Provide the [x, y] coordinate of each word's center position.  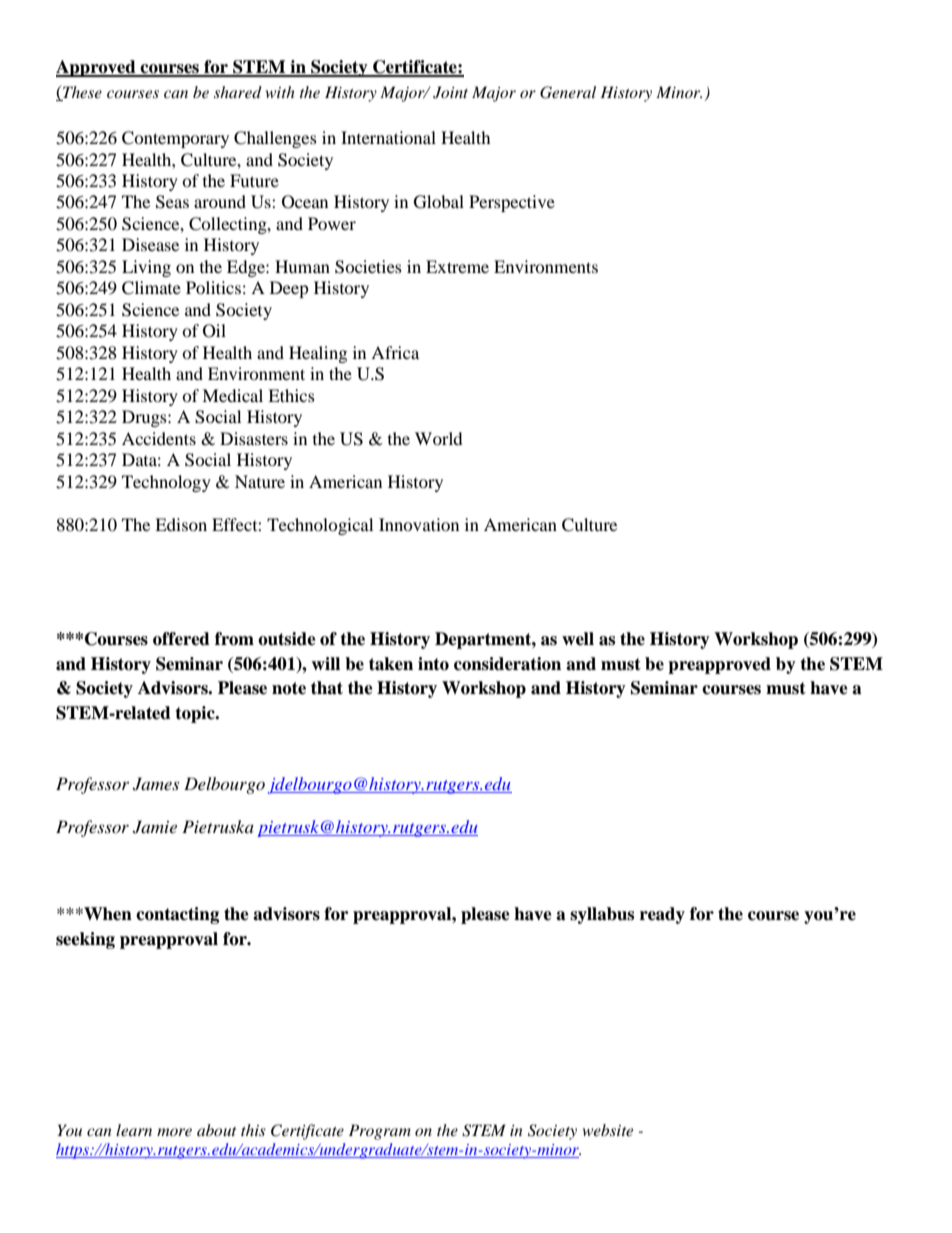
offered [181, 639]
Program [380, 1132]
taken [391, 664]
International [388, 137]
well [578, 639]
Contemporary [175, 139]
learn [134, 1130]
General [568, 92]
